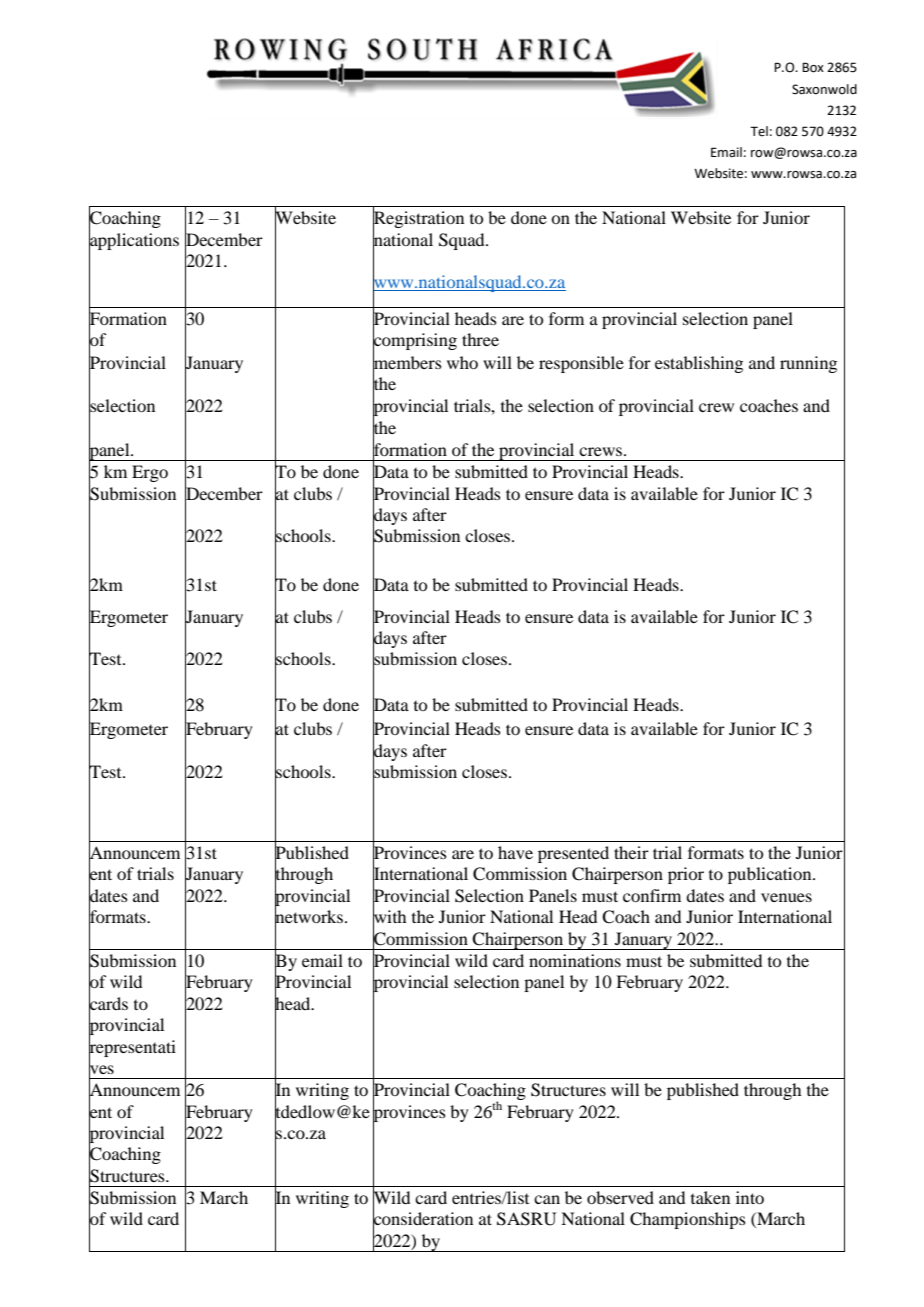 The width and height of the screenshot is (924, 1307). I want to click on into, so click(750, 1197).
